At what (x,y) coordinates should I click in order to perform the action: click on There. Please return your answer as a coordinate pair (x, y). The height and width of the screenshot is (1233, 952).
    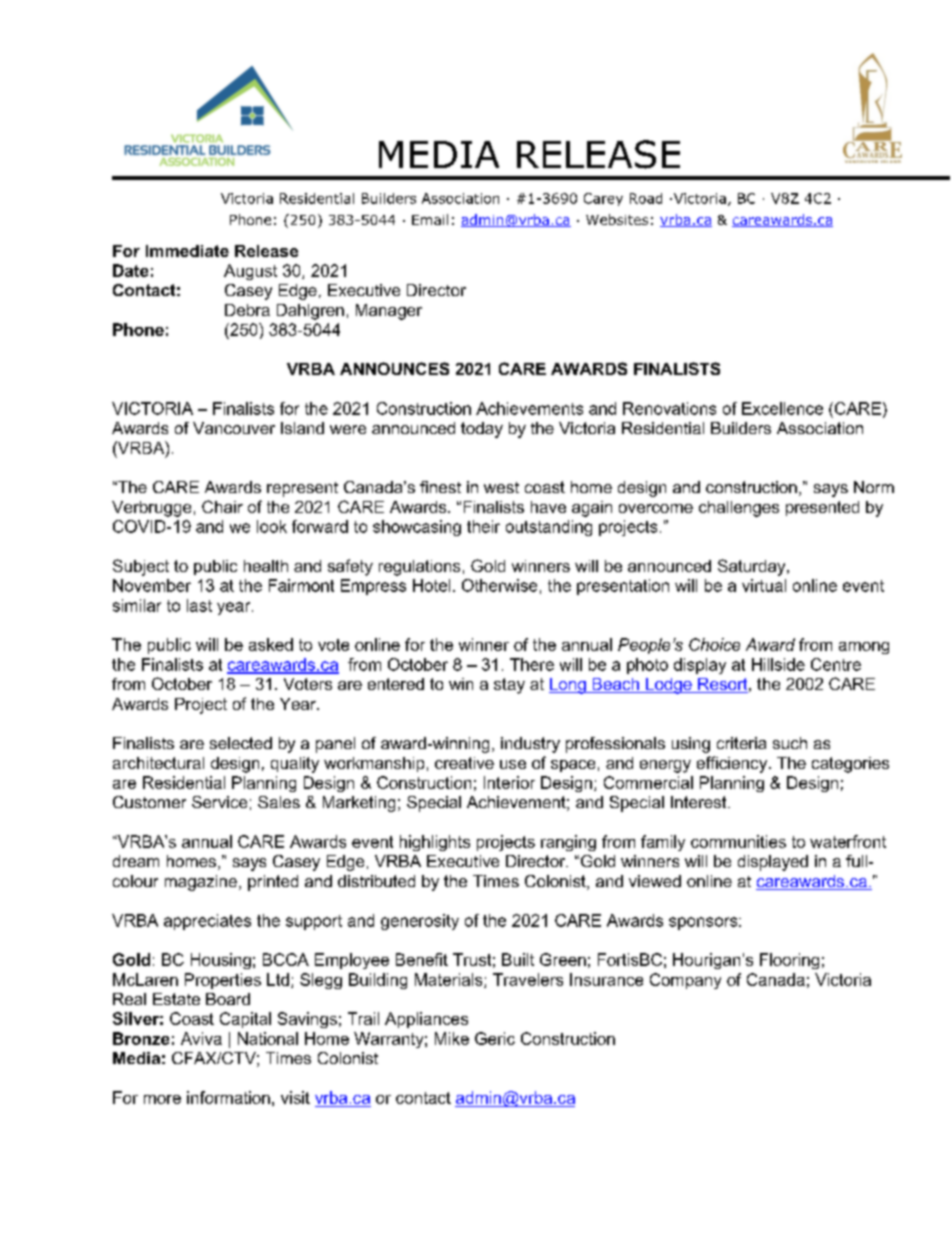
    Looking at the image, I should click on (532, 664).
